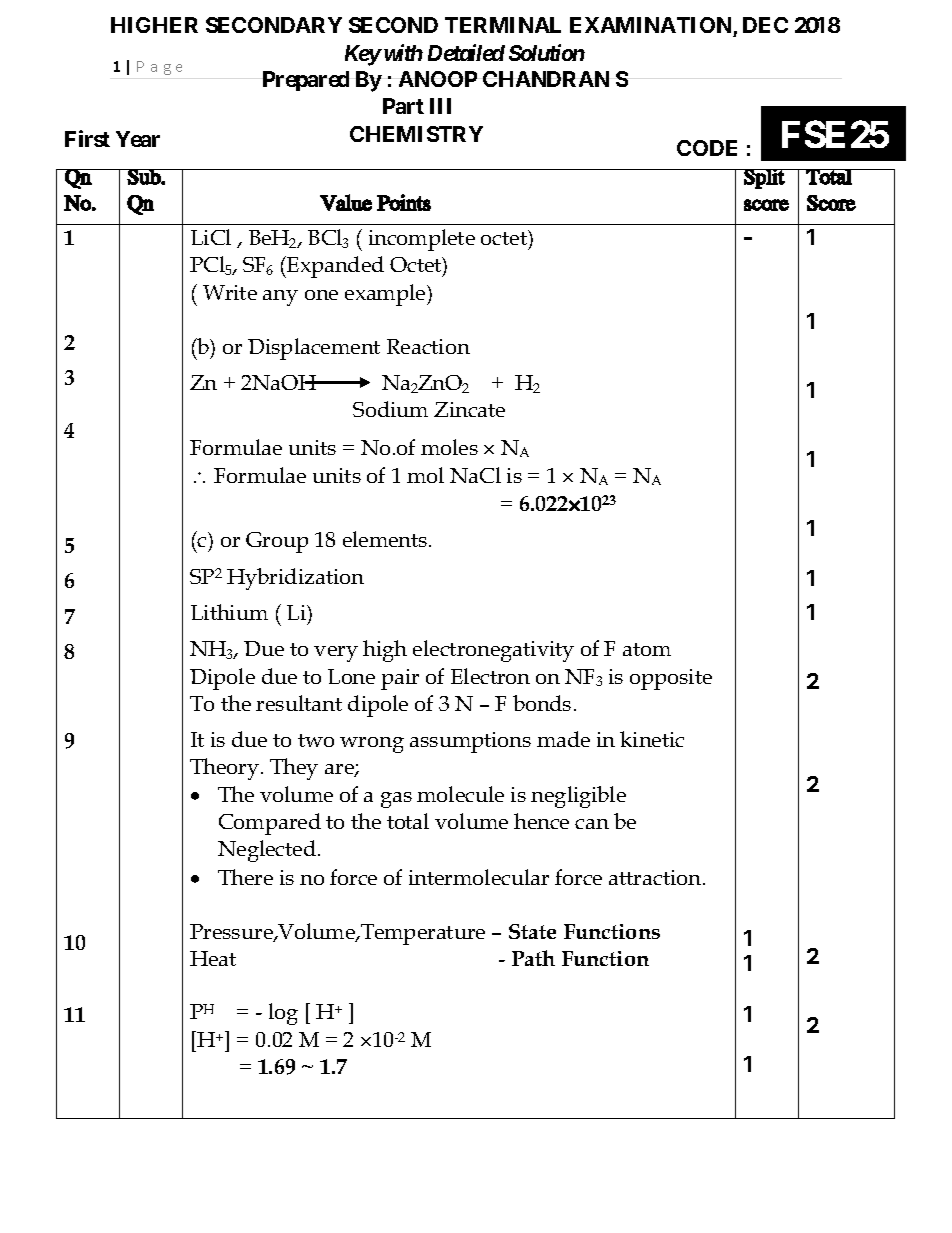 Image resolution: width=952 pixels, height=1233 pixels. I want to click on with, so click(402, 52).
